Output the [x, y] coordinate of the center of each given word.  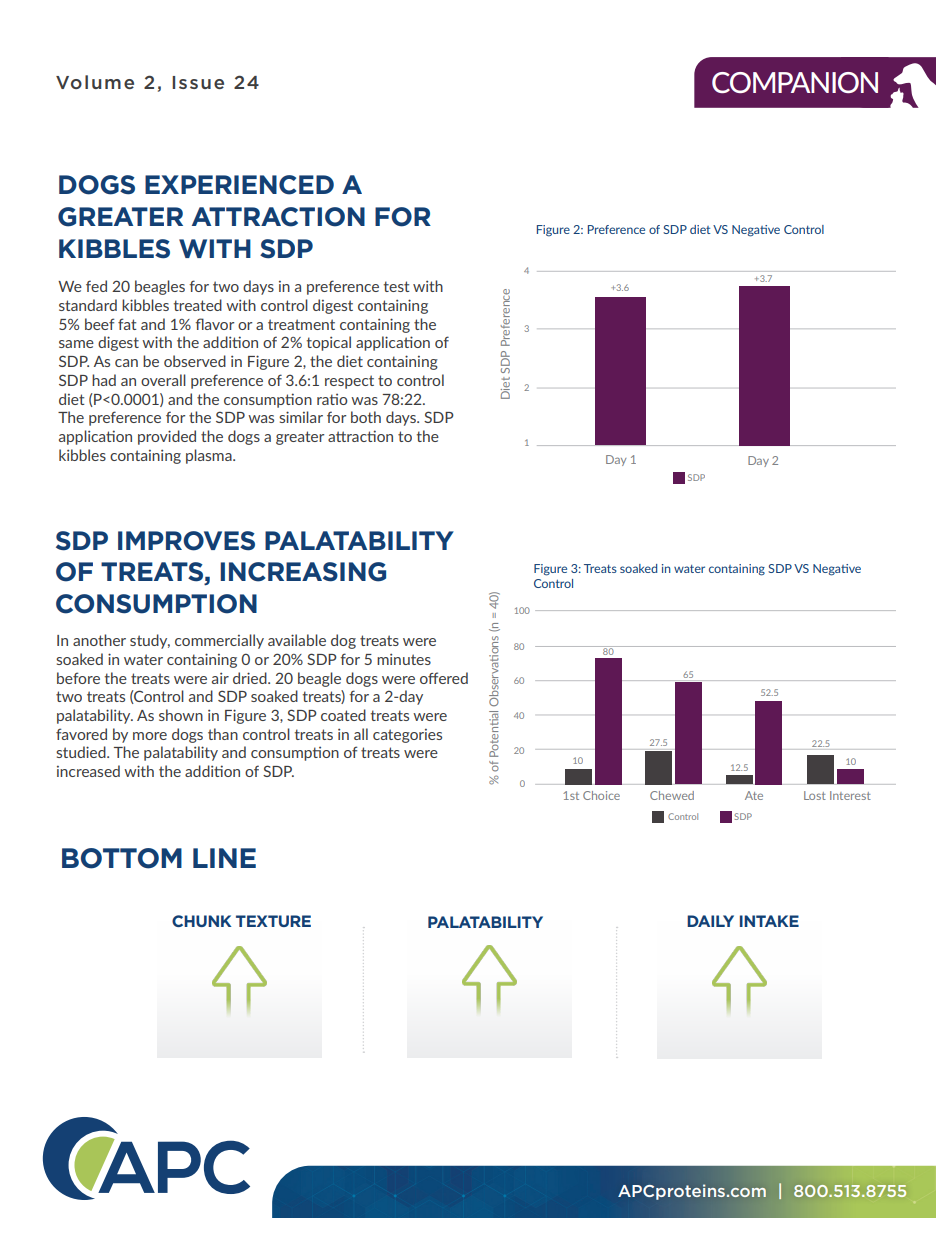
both [366, 417]
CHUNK [201, 921]
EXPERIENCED [239, 185]
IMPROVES [186, 541]
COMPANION [795, 82]
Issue [198, 82]
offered [444, 678]
